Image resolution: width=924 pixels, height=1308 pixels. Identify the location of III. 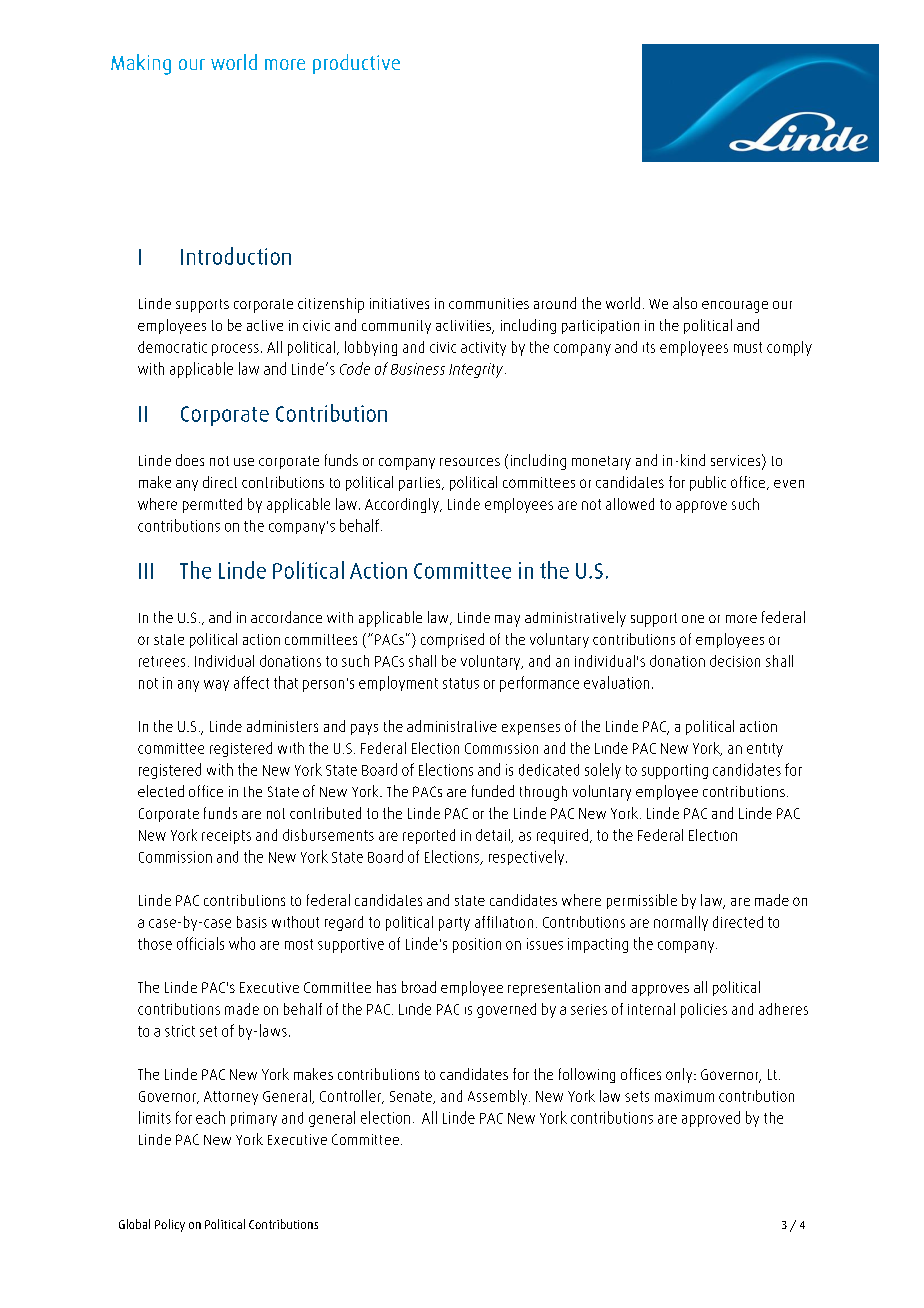
(146, 571).
